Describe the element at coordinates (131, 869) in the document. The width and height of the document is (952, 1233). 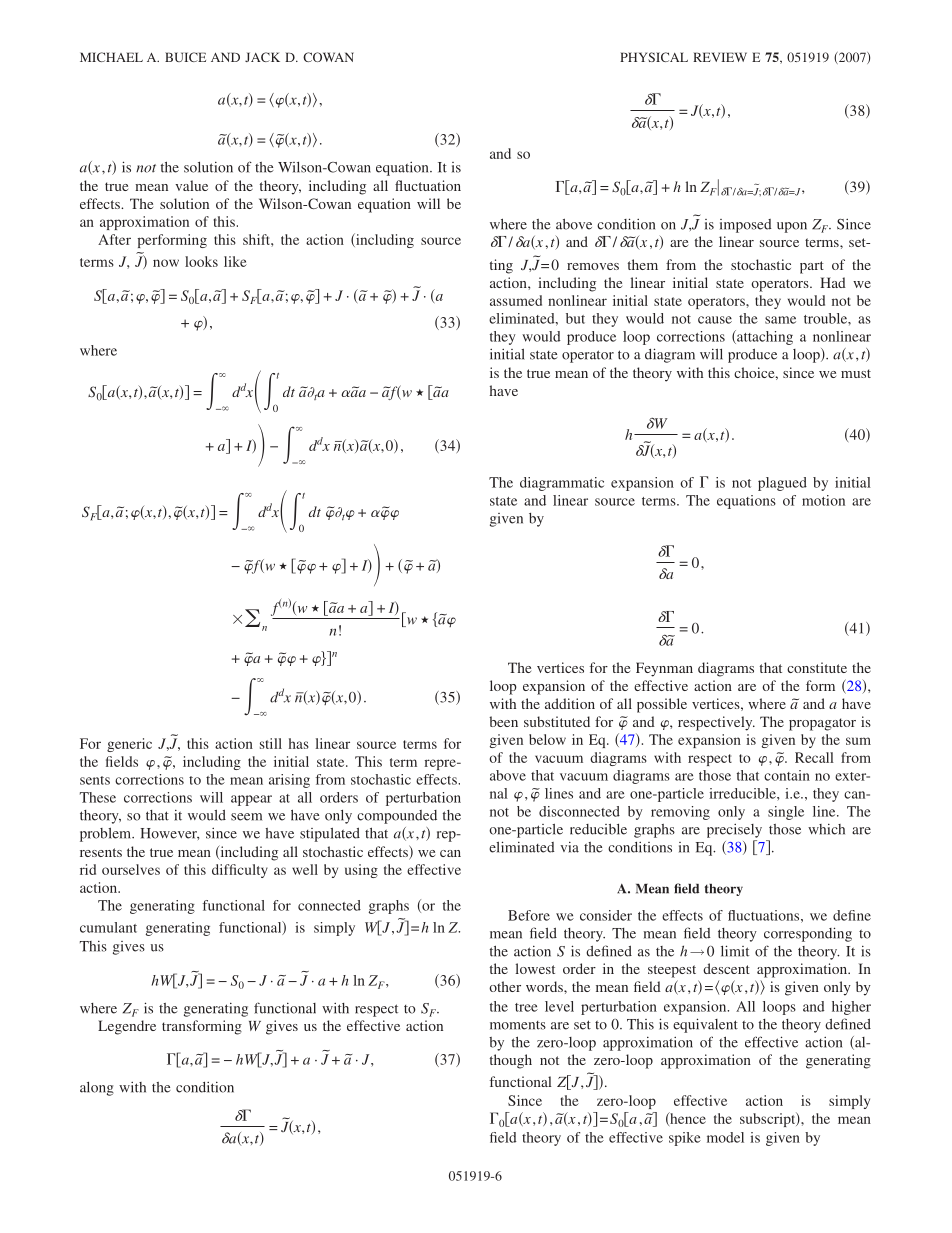
I see `ourselves` at that location.
